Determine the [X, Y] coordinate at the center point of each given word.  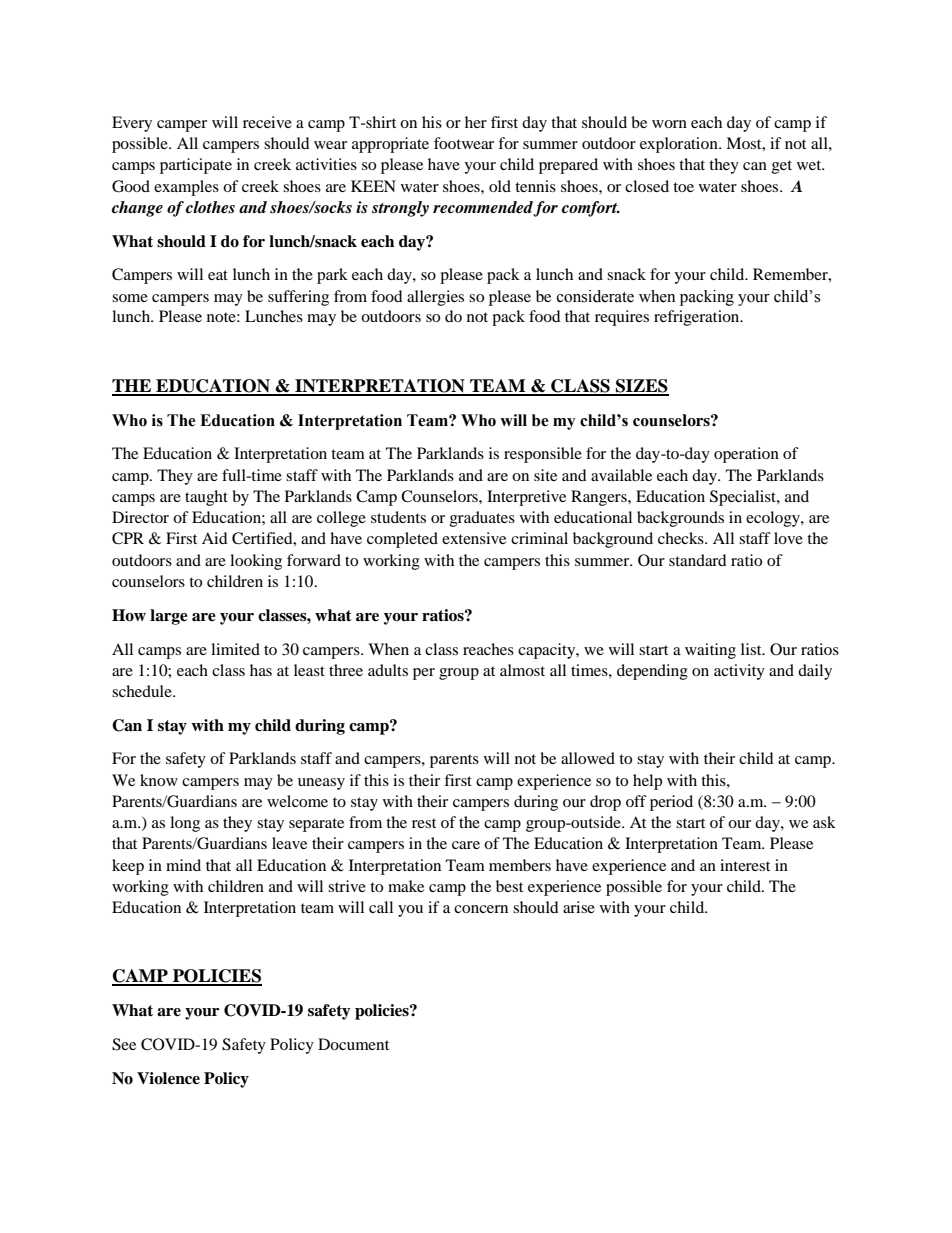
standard [698, 560]
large [169, 617]
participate [196, 166]
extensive [474, 538]
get [782, 167]
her [476, 122]
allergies [435, 298]
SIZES [641, 387]
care [466, 845]
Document [353, 1044]
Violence [168, 1078]
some [130, 298]
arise [579, 907]
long [185, 824]
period [671, 803]
